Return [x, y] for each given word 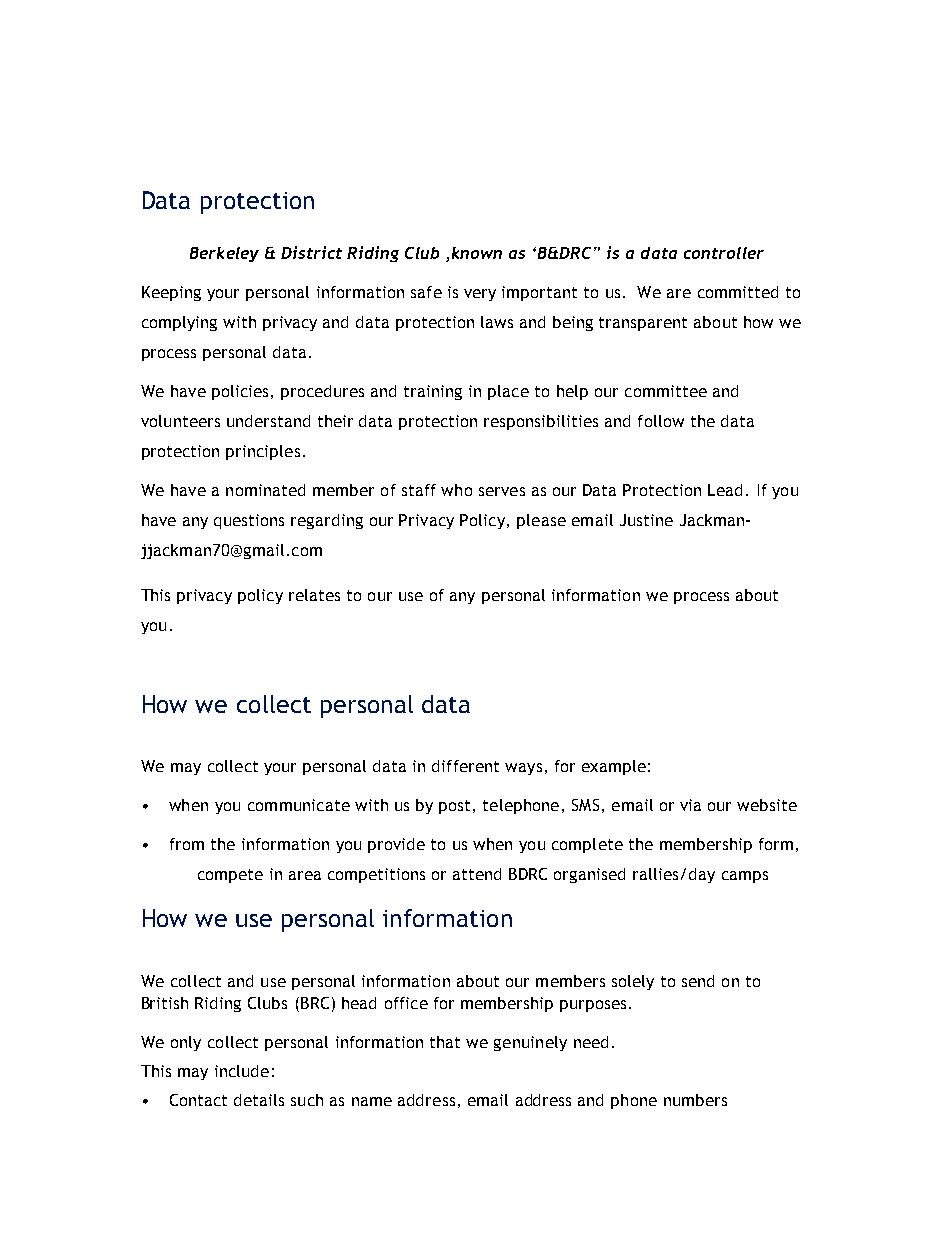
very [480, 295]
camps [745, 877]
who [456, 490]
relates [314, 595]
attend [477, 874]
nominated [265, 490]
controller [724, 253]
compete [230, 876]
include [242, 1071]
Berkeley [224, 254]
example [614, 767]
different [465, 766]
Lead [725, 490]
